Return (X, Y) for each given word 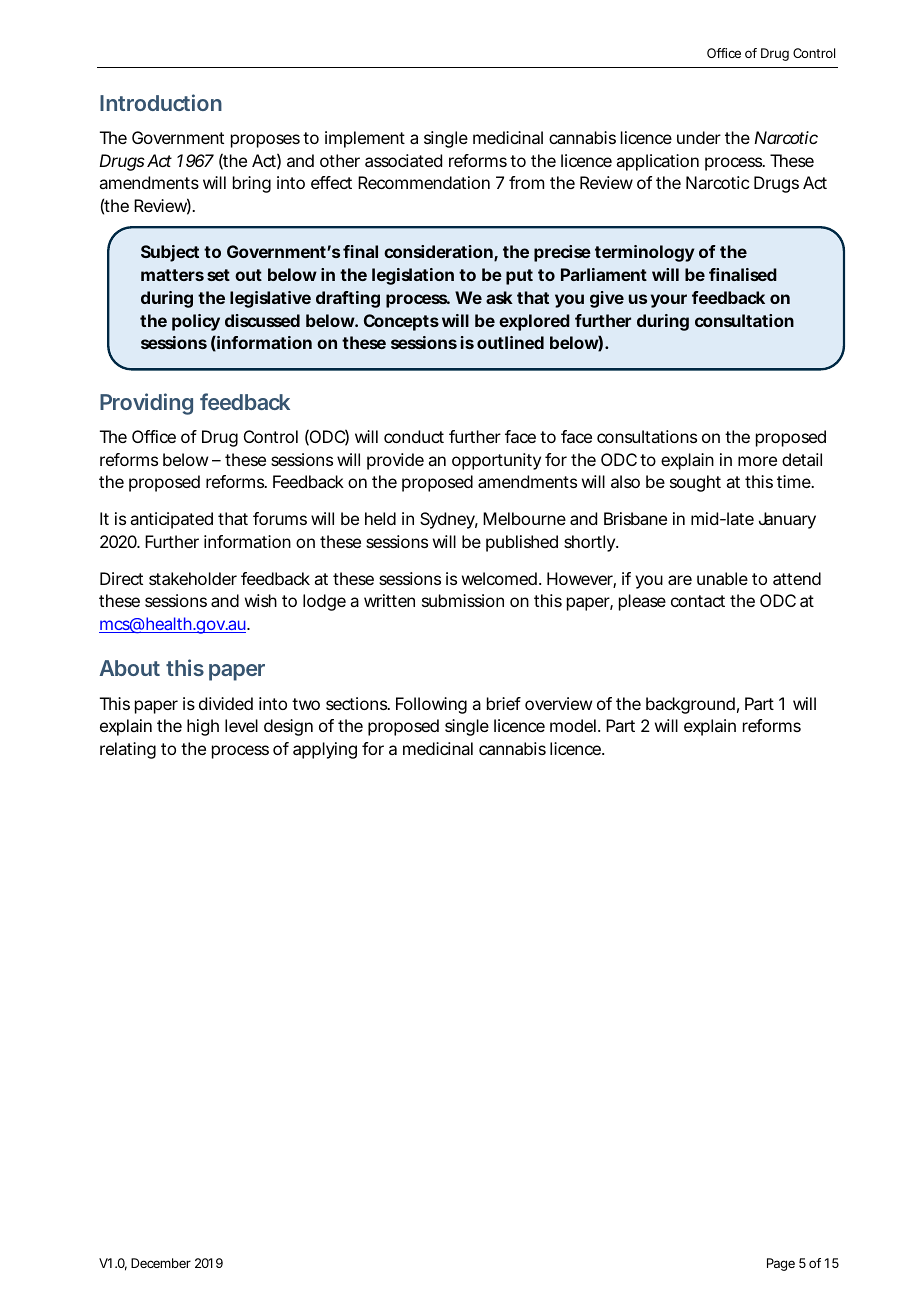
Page (781, 1264)
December (161, 1263)
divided (226, 703)
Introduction (161, 102)
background (690, 705)
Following (431, 705)
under (699, 137)
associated (403, 160)
